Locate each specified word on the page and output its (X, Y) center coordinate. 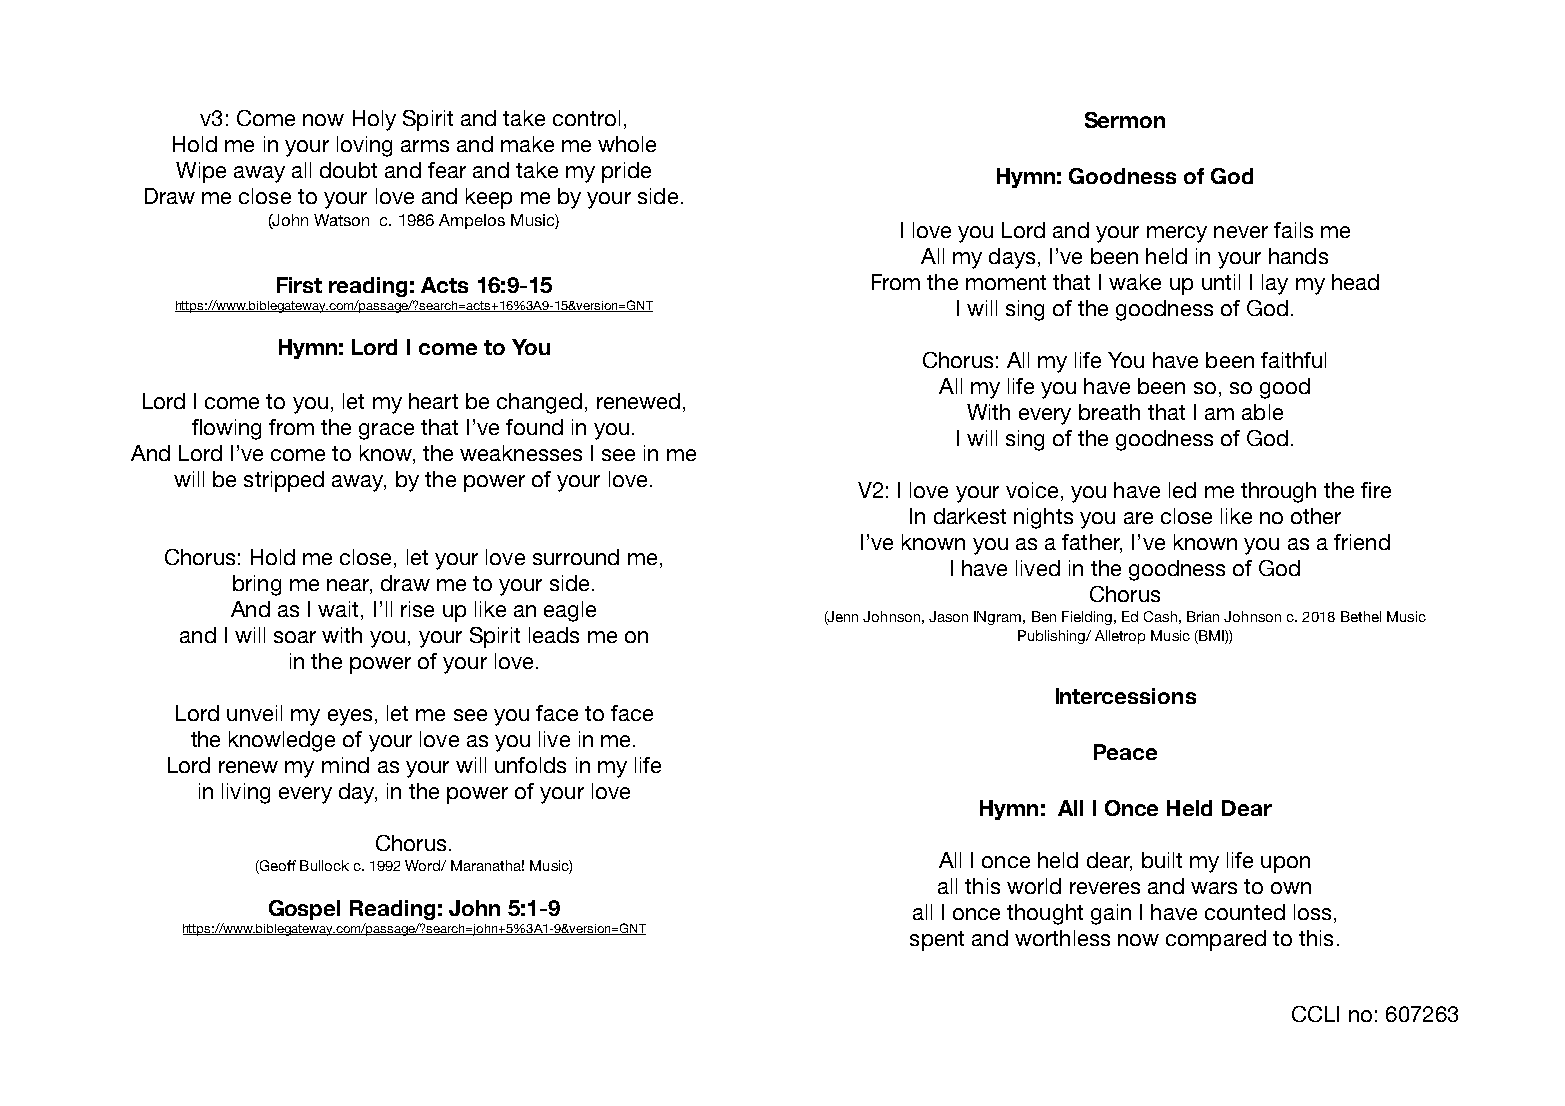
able (1262, 412)
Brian (1203, 616)
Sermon (1125, 120)
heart (433, 401)
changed (539, 403)
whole (627, 144)
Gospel (304, 910)
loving (364, 146)
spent (937, 941)
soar (295, 637)
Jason (948, 616)
